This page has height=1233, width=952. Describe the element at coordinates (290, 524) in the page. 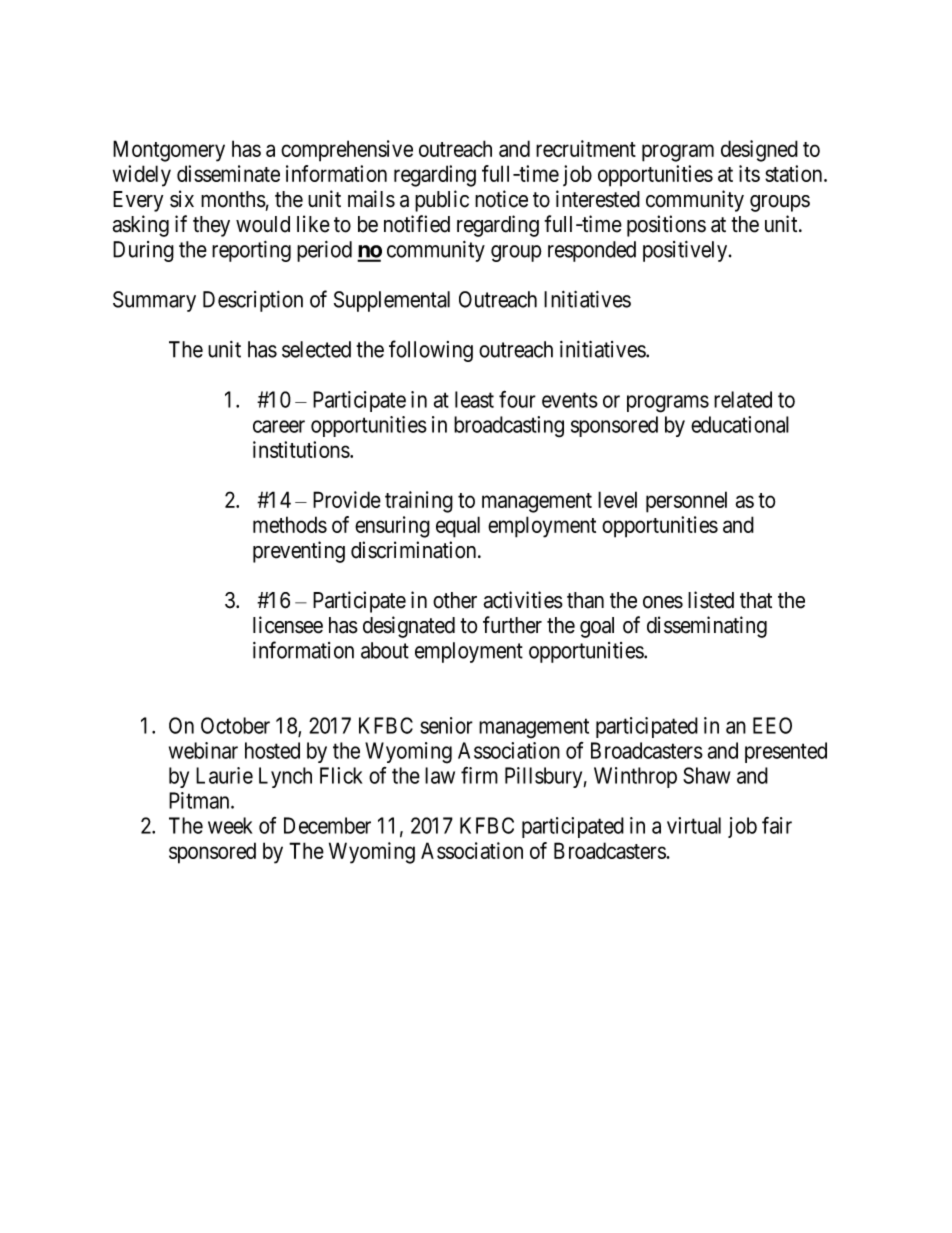

I see `methods` at that location.
